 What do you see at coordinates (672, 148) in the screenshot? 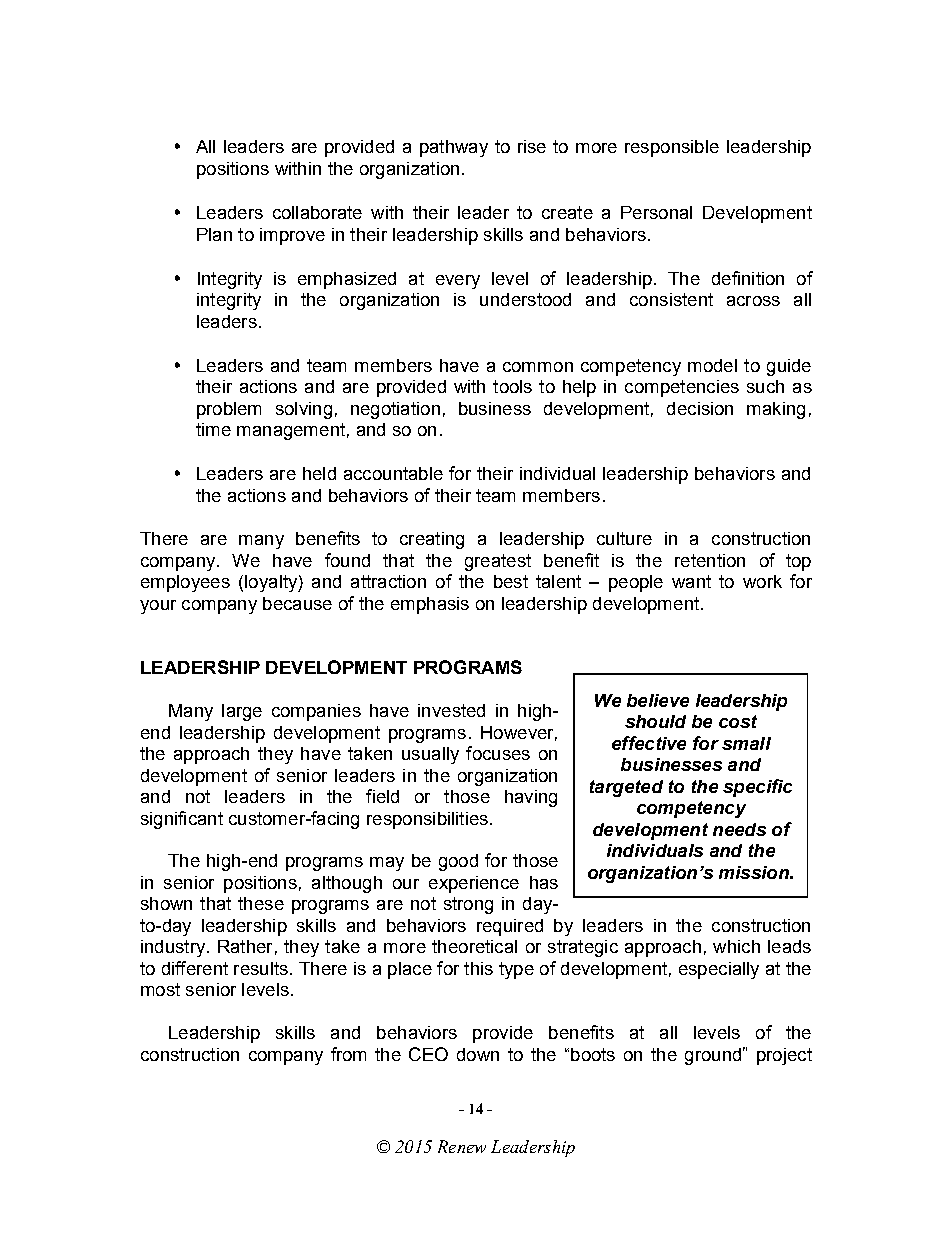
I see `responsible` at bounding box center [672, 148].
